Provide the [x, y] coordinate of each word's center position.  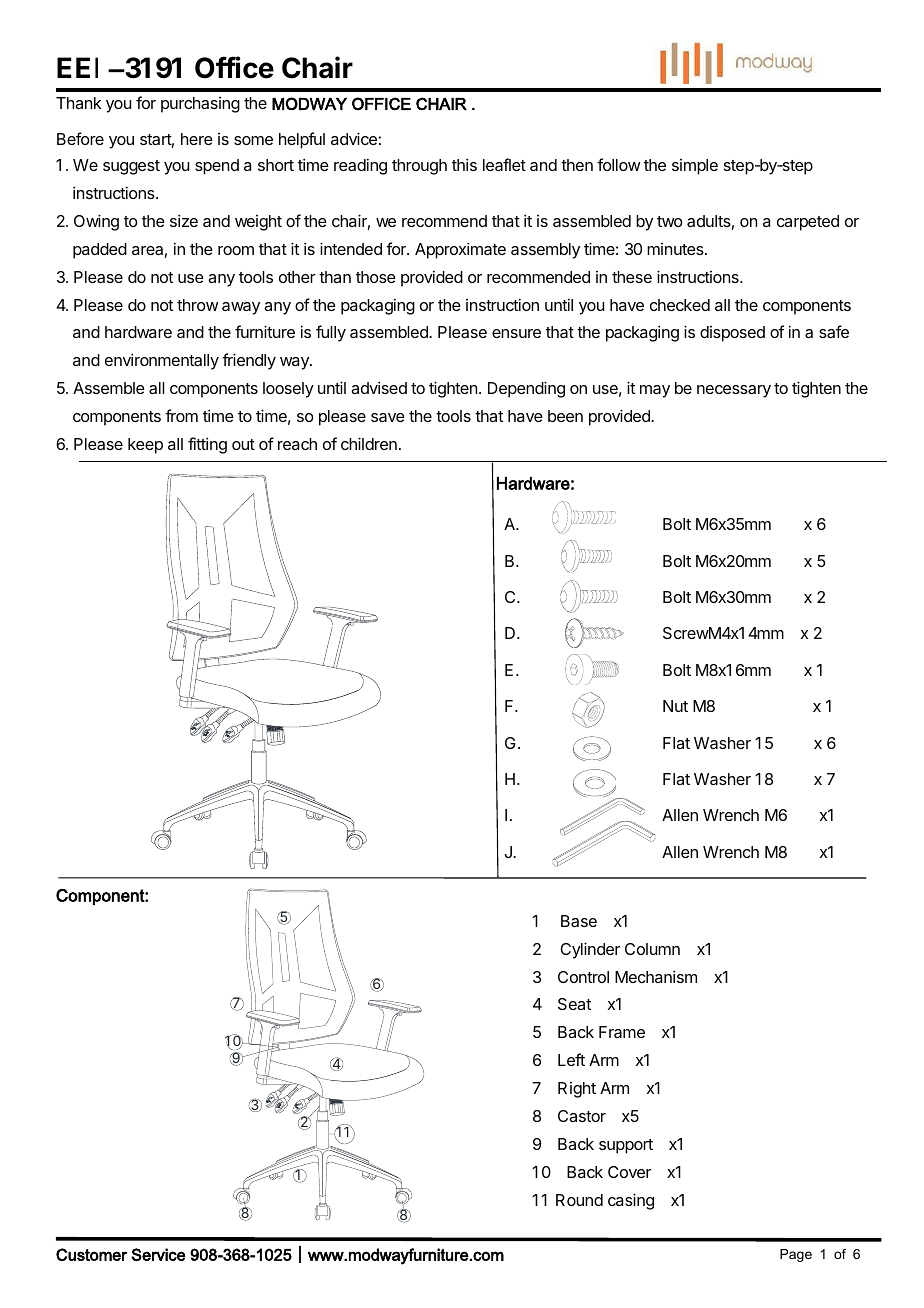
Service [159, 1254]
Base [579, 921]
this [464, 164]
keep [145, 446]
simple [695, 167]
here [197, 139]
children [369, 443]
